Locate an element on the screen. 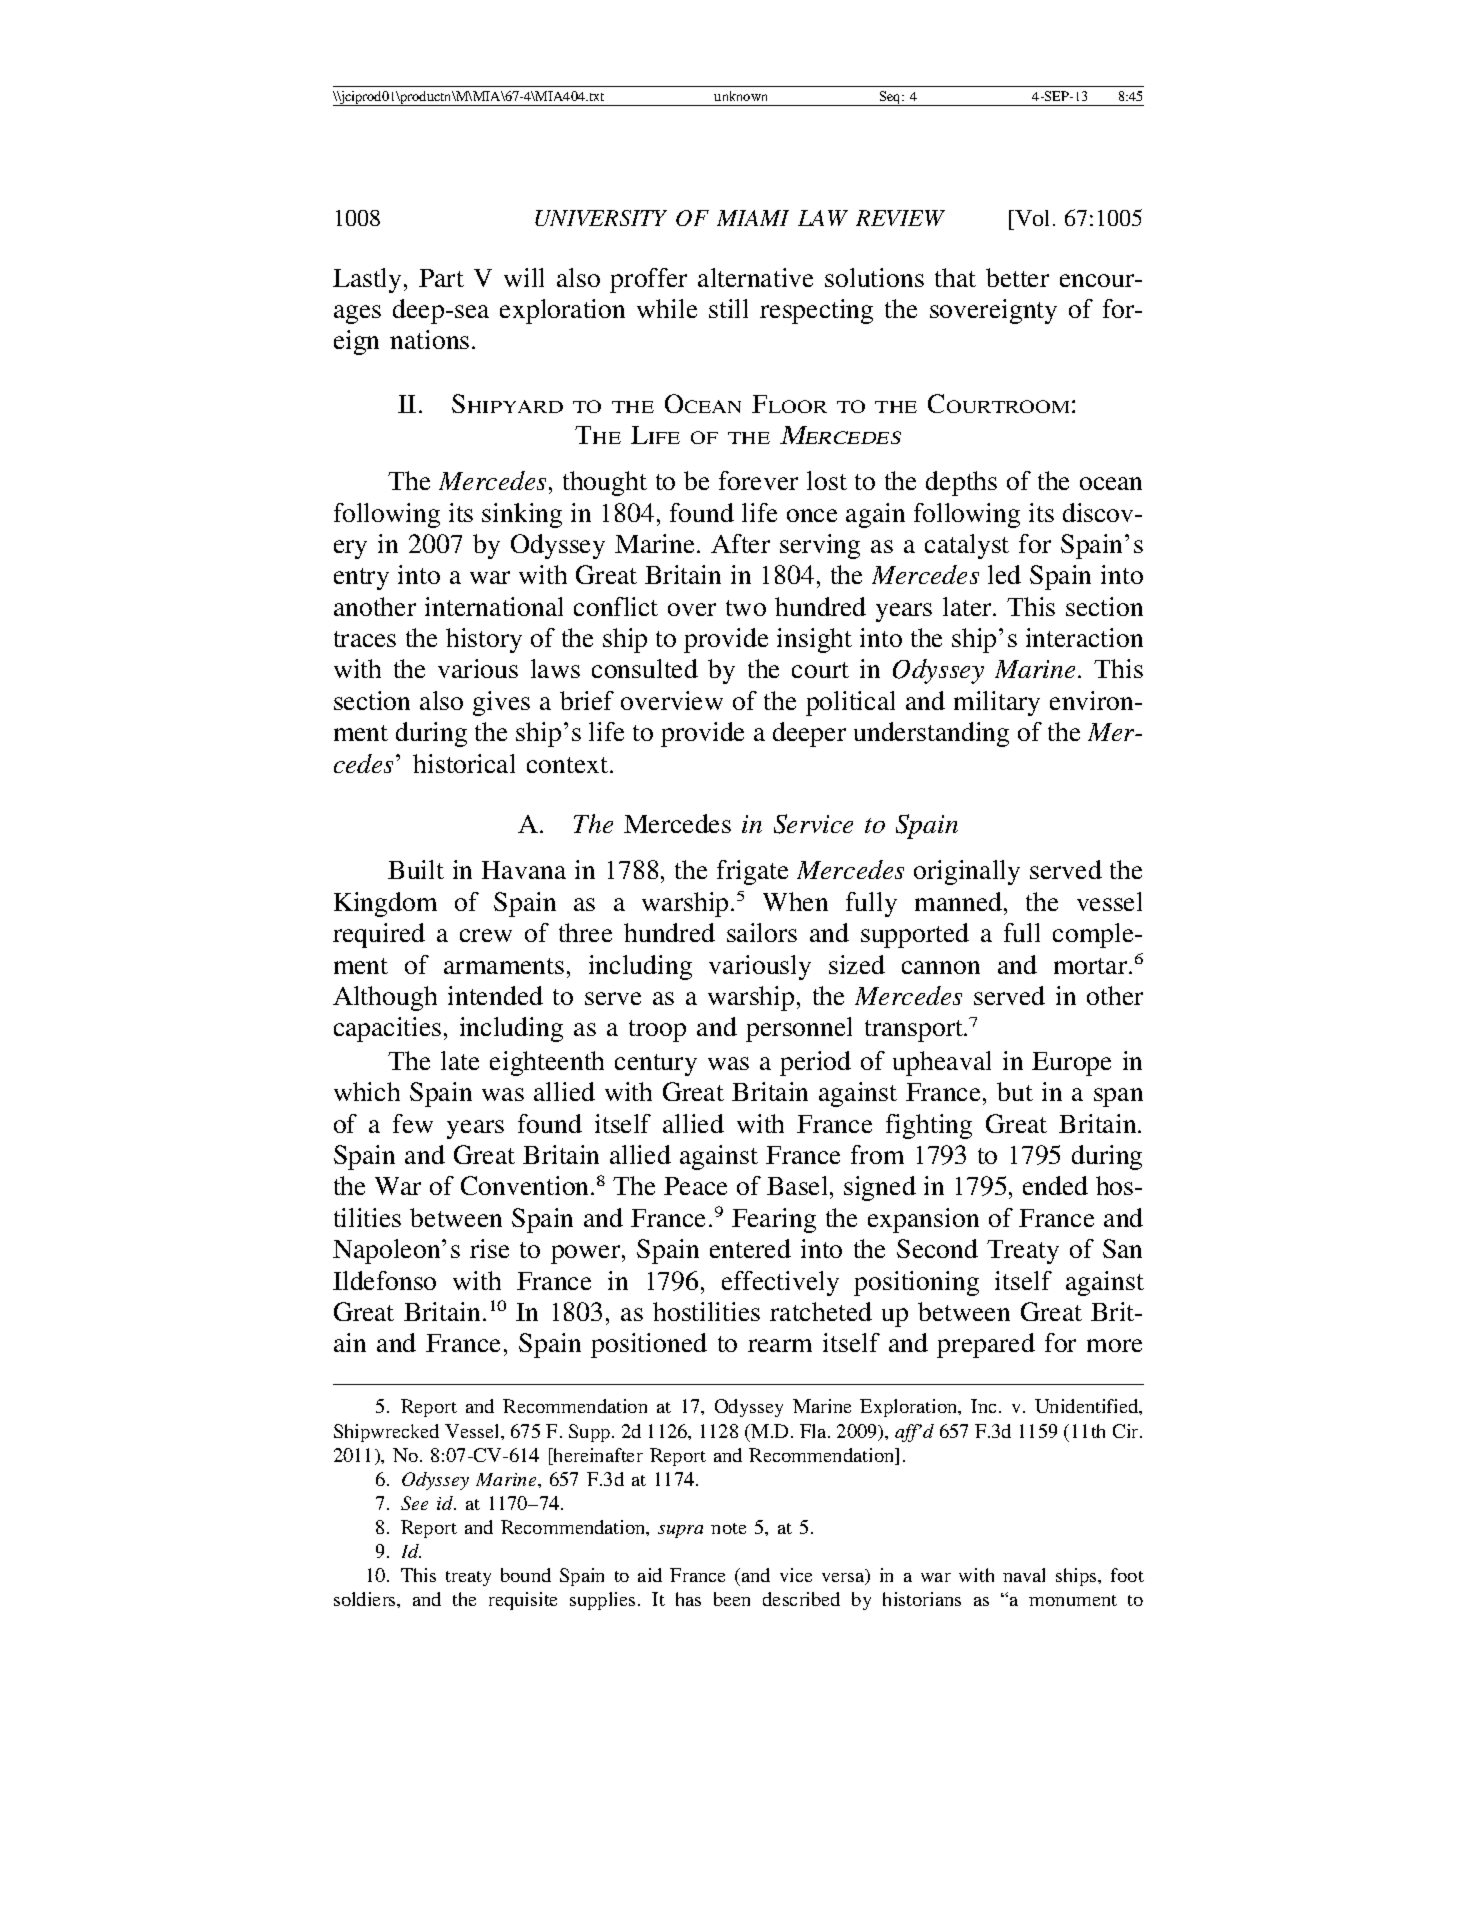 This screenshot has width=1477, height=1911. See is located at coordinates (414, 1503).
